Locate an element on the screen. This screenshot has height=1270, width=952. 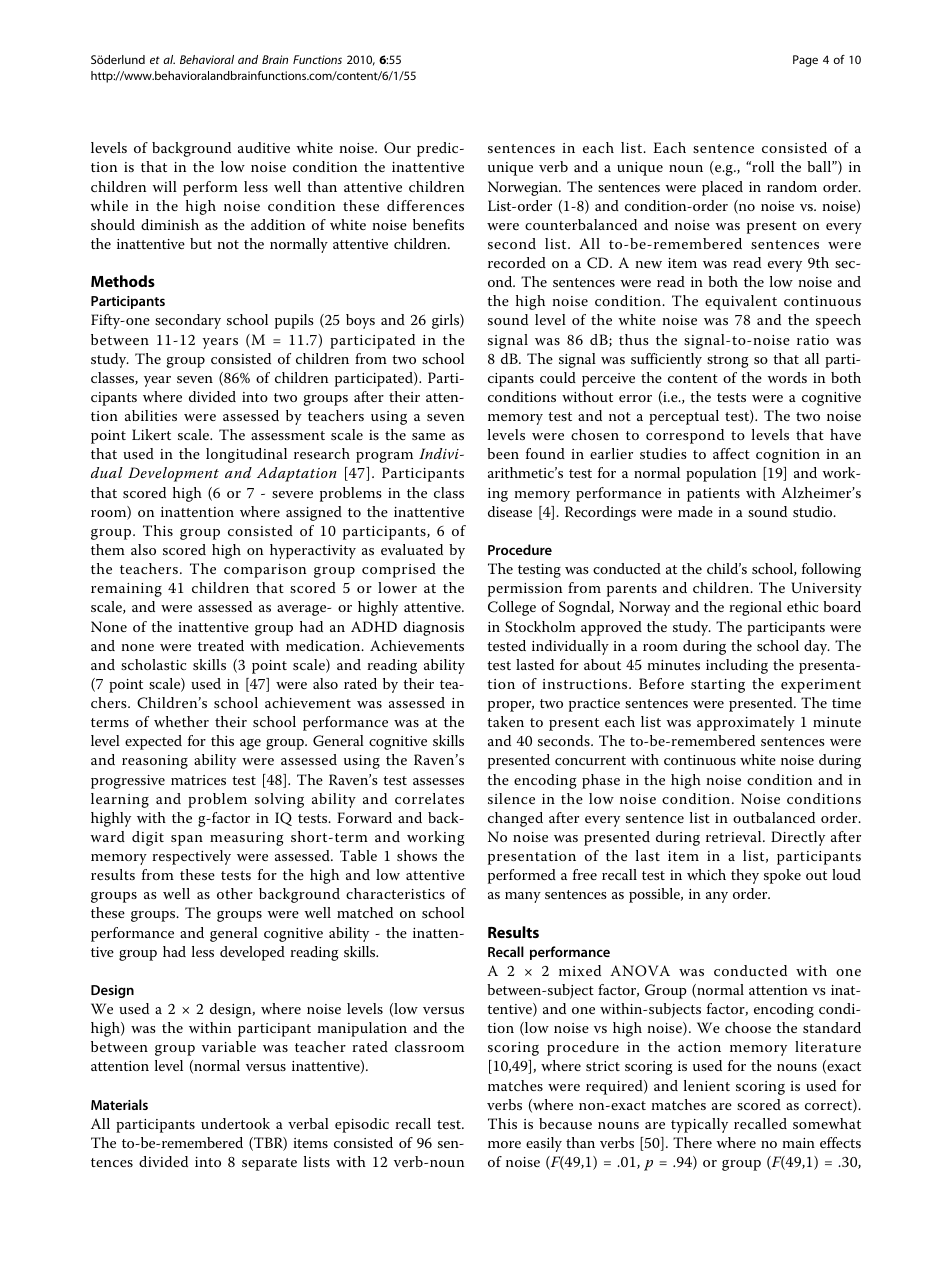
more is located at coordinates (504, 1144).
